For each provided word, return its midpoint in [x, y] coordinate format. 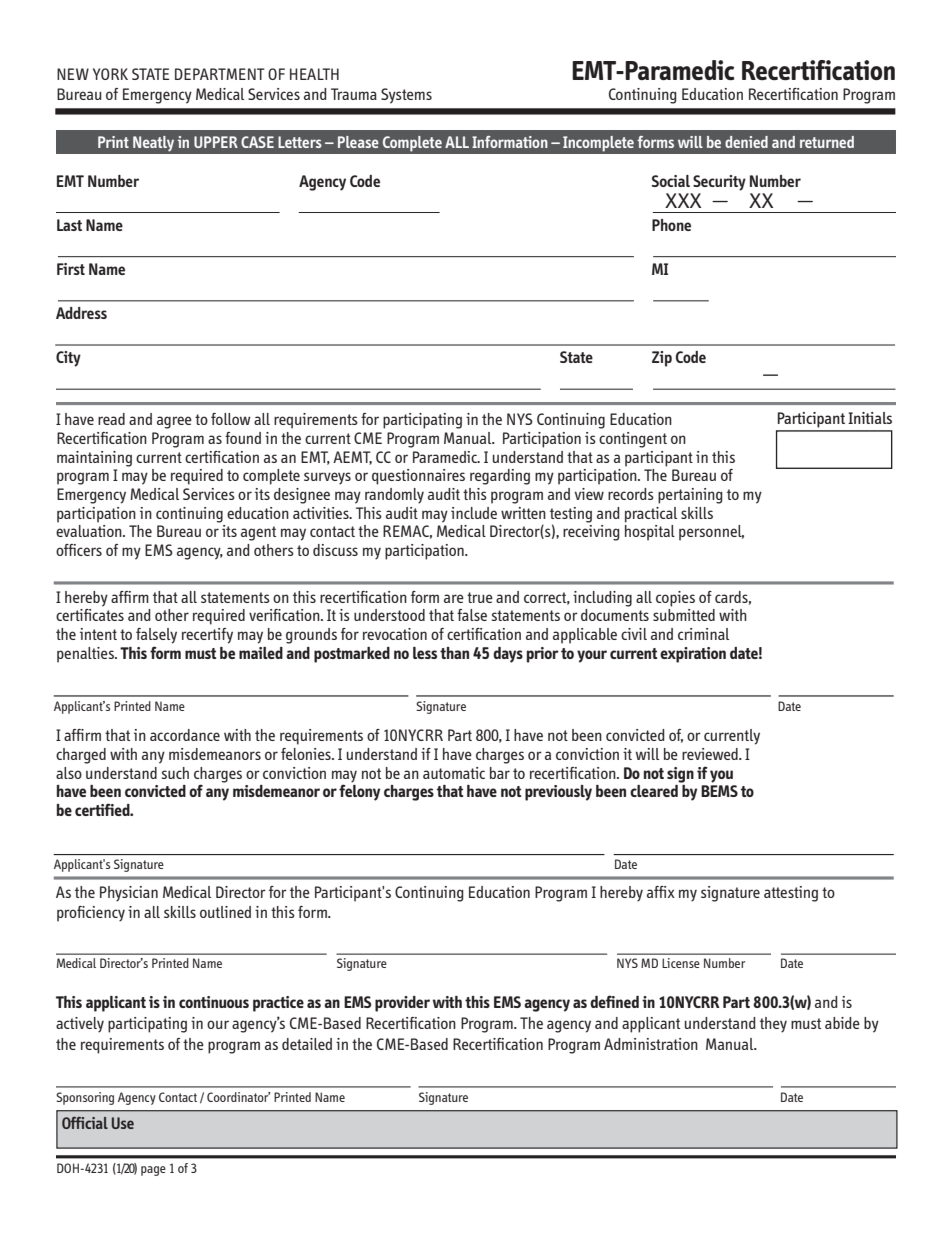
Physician [129, 894]
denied [746, 142]
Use [123, 1123]
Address [81, 313]
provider [402, 1004]
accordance [185, 735]
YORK [110, 74]
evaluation [90, 531]
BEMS [719, 791]
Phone [671, 225]
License [681, 963]
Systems [406, 96]
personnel [711, 533]
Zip [662, 359]
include [474, 513]
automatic [454, 773]
